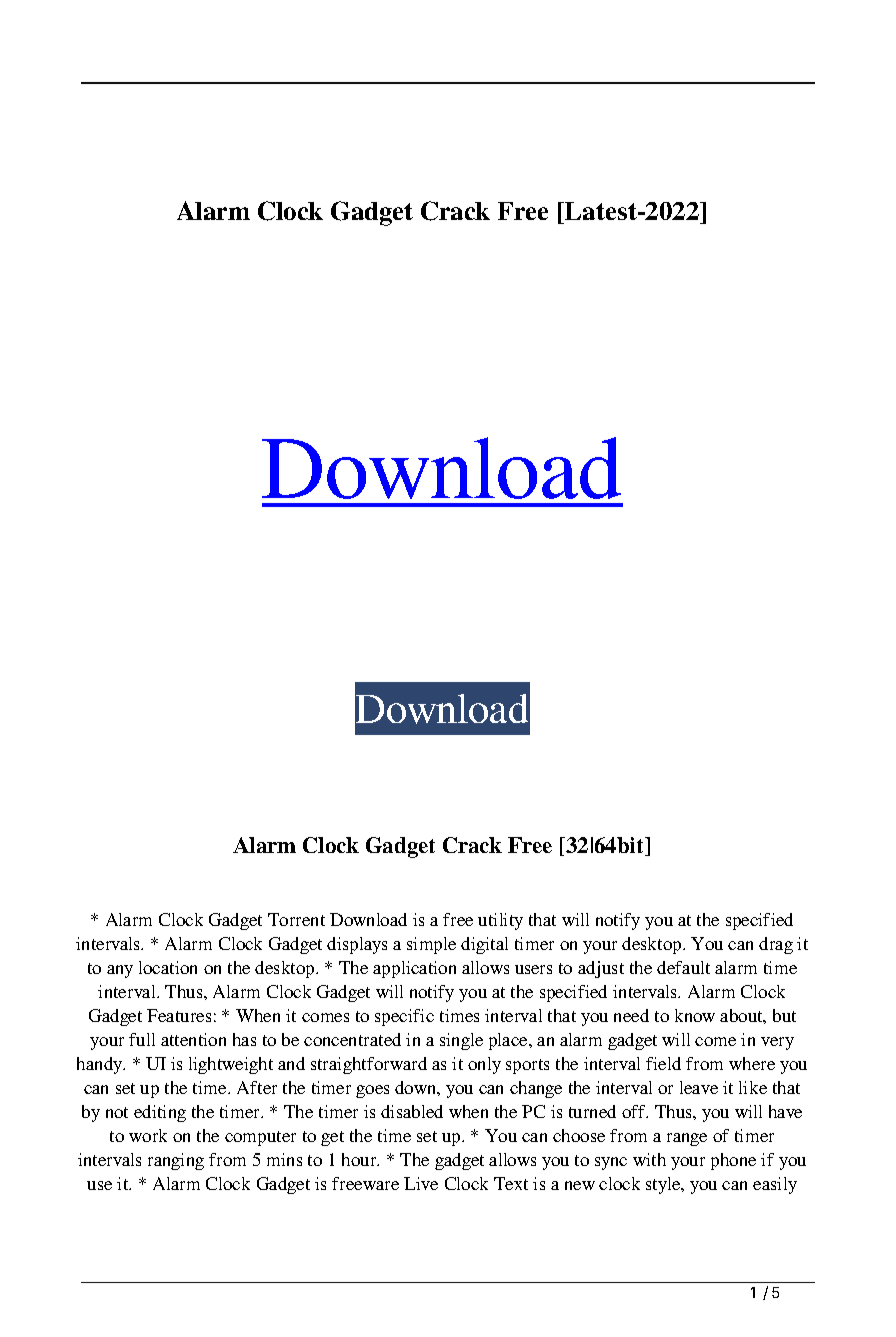  Describe the element at coordinates (776, 945) in the screenshot. I see `drag` at that location.
